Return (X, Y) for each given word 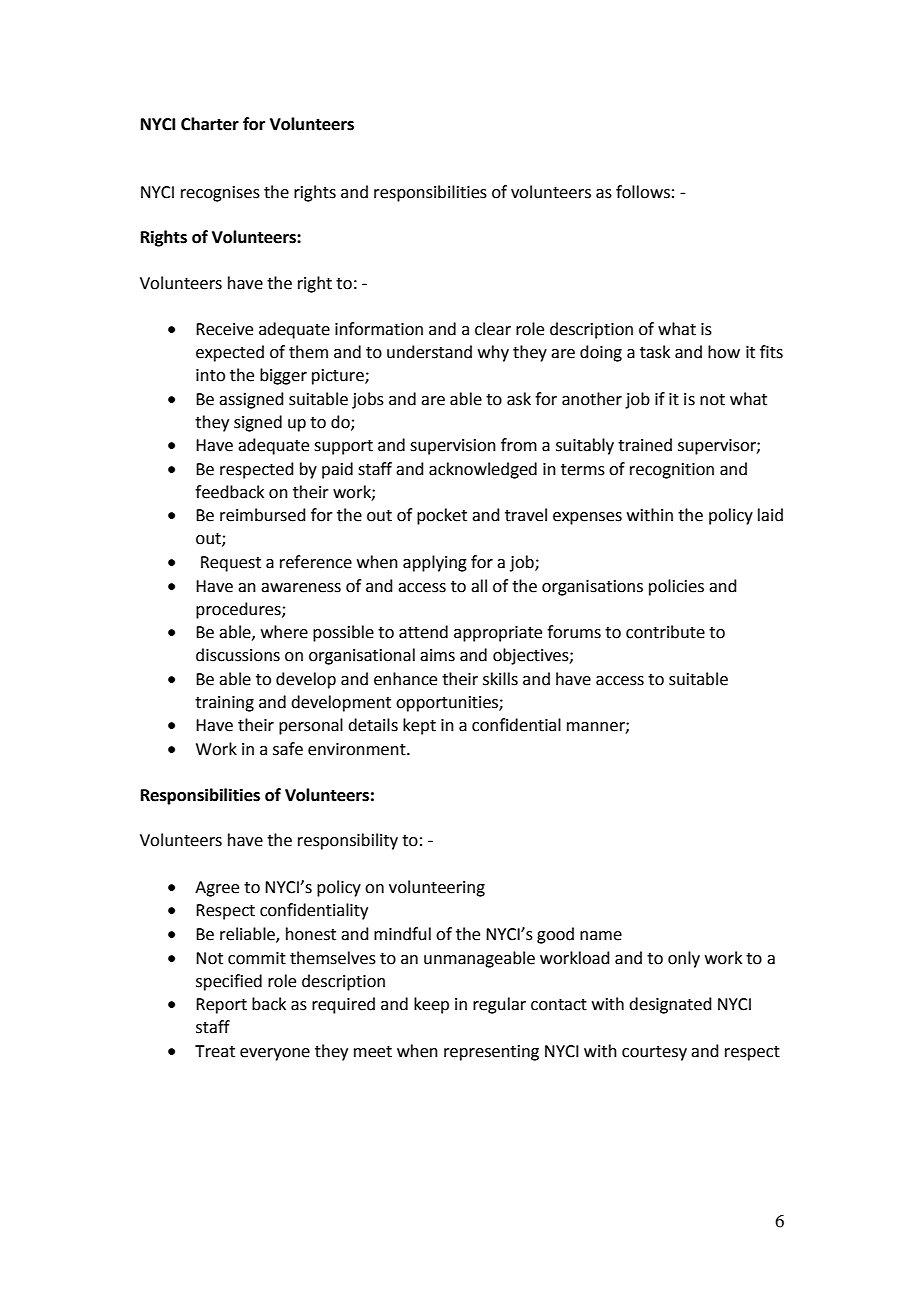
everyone (275, 1054)
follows (643, 192)
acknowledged (483, 470)
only (684, 959)
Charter (210, 124)
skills (500, 679)
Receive (224, 329)
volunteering (437, 888)
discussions (238, 655)
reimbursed (263, 515)
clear (493, 329)
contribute (665, 632)
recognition (672, 471)
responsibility (348, 841)
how (724, 352)
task (655, 352)
